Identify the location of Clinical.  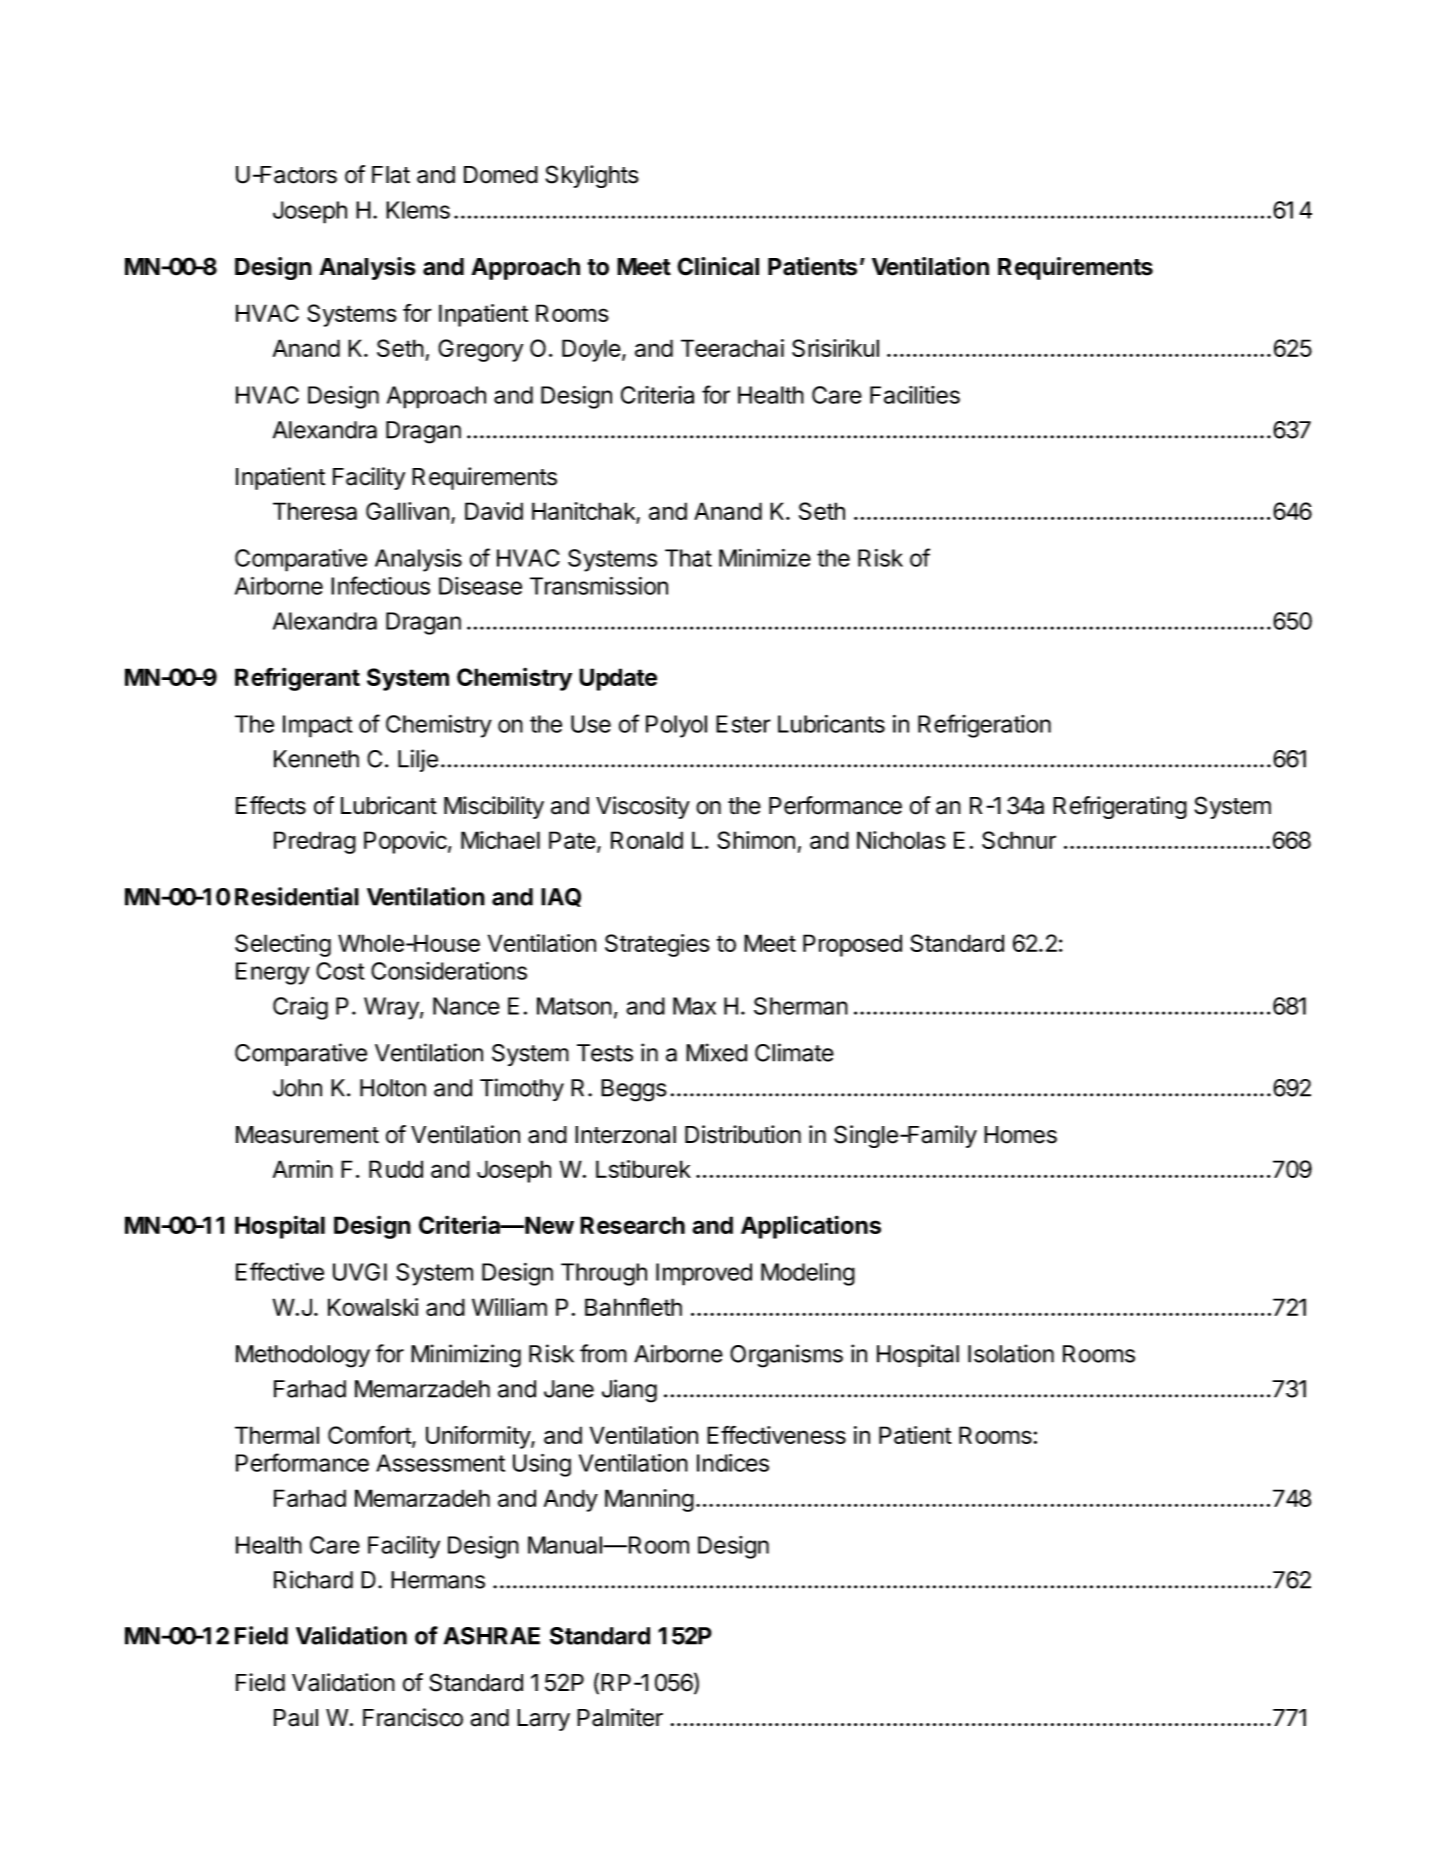
(718, 266).
